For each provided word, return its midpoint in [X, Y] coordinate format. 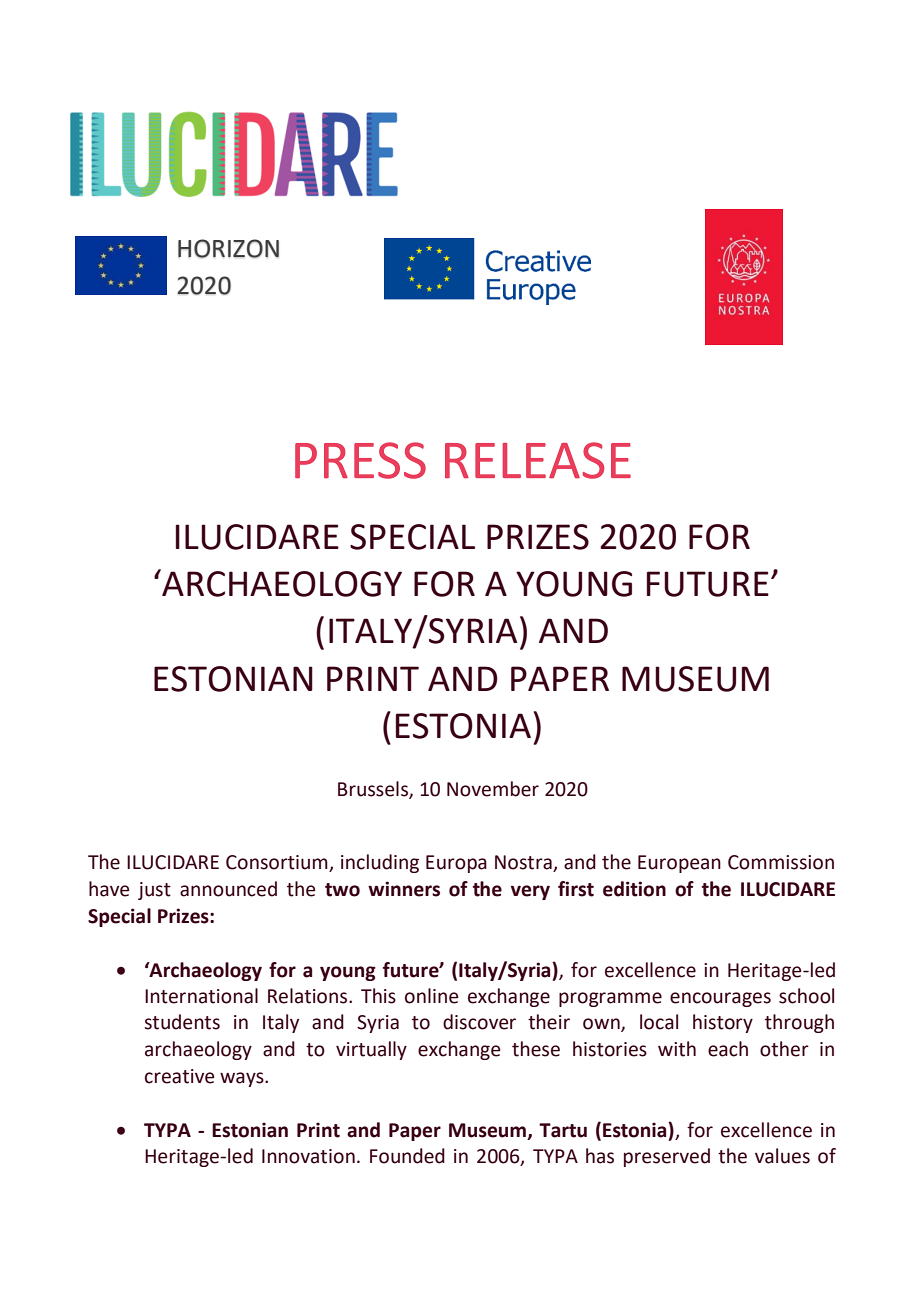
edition [634, 889]
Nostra [524, 863]
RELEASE [538, 460]
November [493, 789]
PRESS [360, 460]
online [431, 996]
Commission [781, 862]
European [679, 864]
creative [179, 1076]
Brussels [374, 789]
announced [228, 889]
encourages [720, 999]
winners [404, 889]
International [201, 996]
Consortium [278, 863]
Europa [456, 864]
